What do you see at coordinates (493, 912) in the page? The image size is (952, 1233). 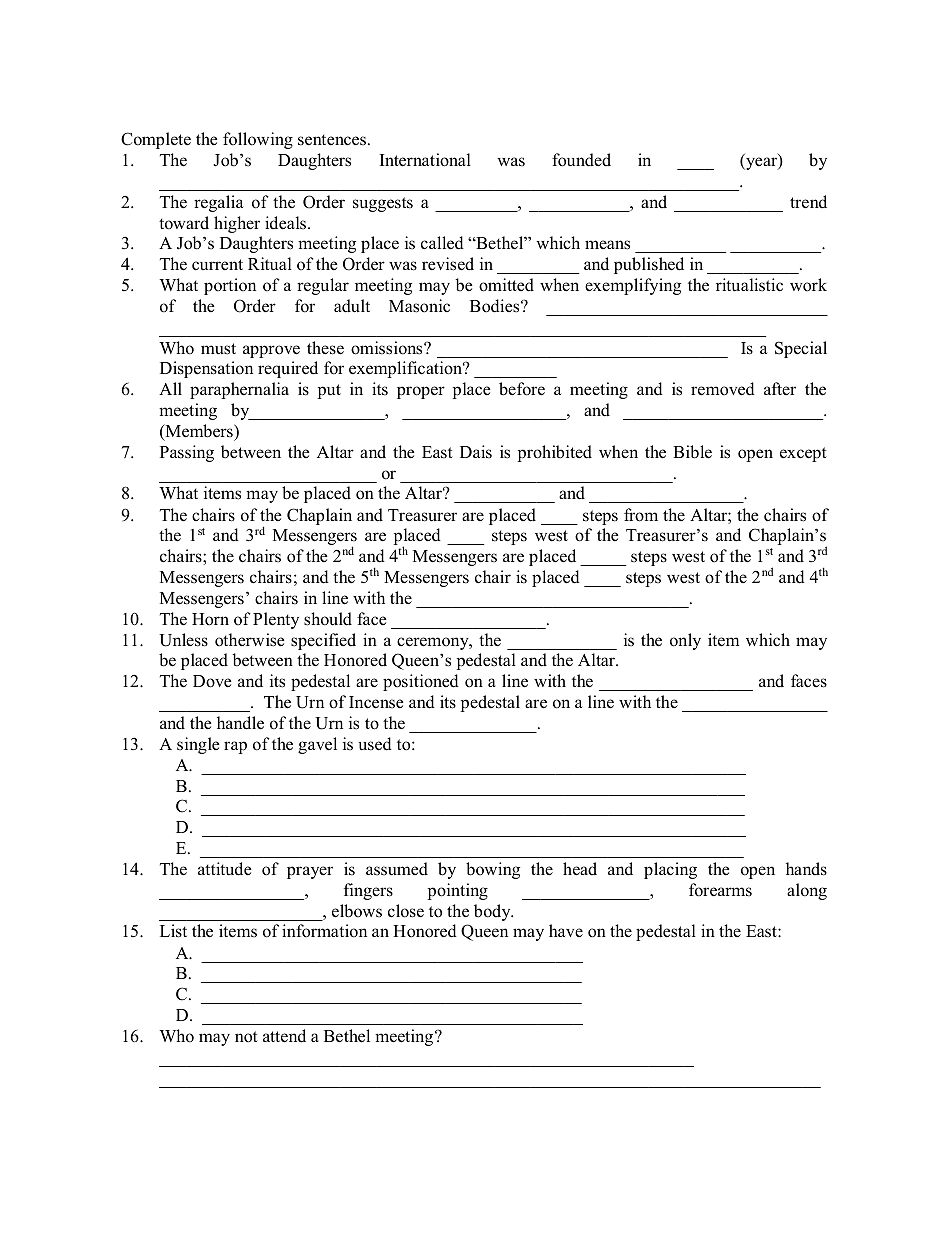 I see `body` at bounding box center [493, 912].
